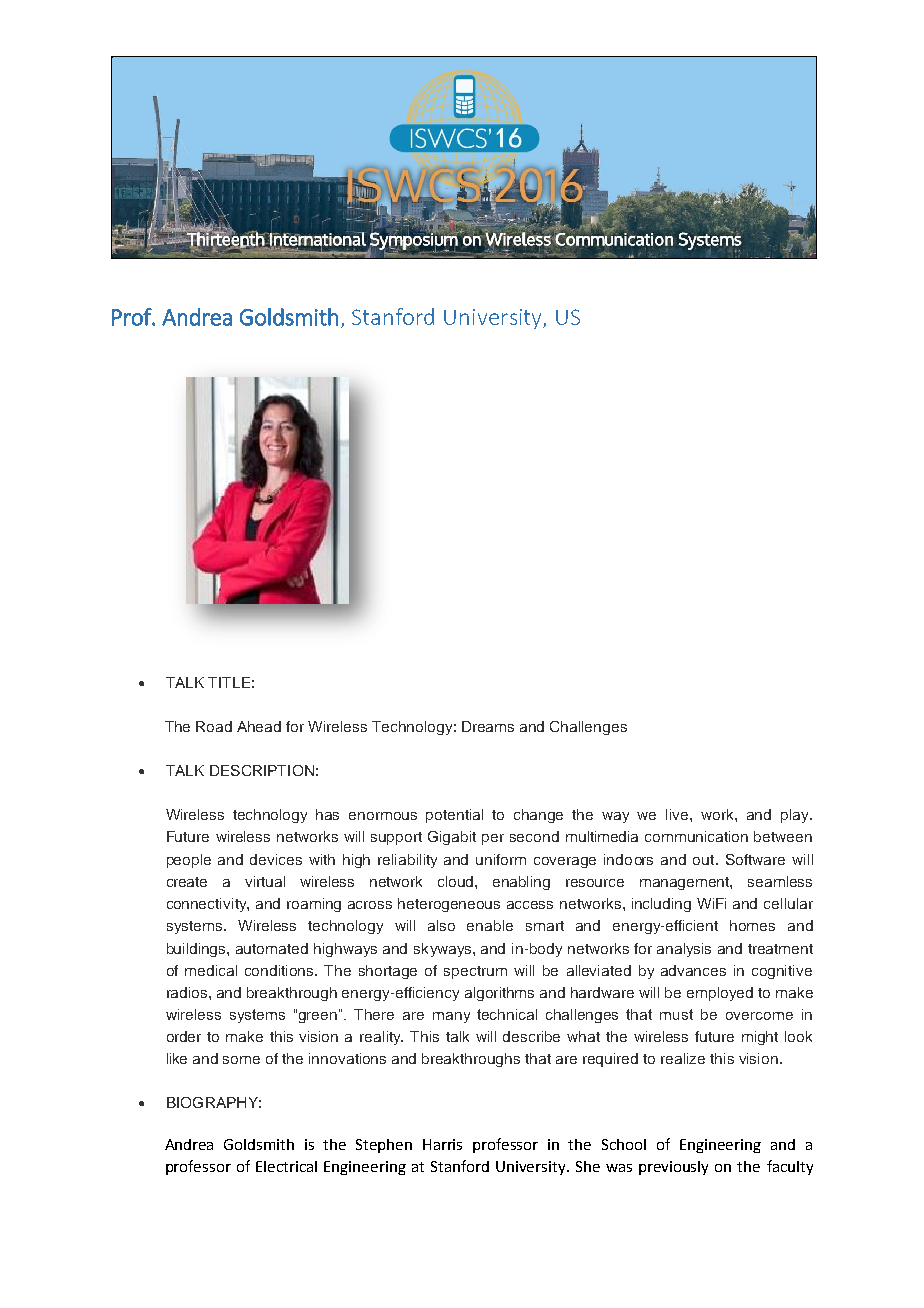 The height and width of the screenshot is (1308, 924). I want to click on Electrical, so click(286, 1166).
